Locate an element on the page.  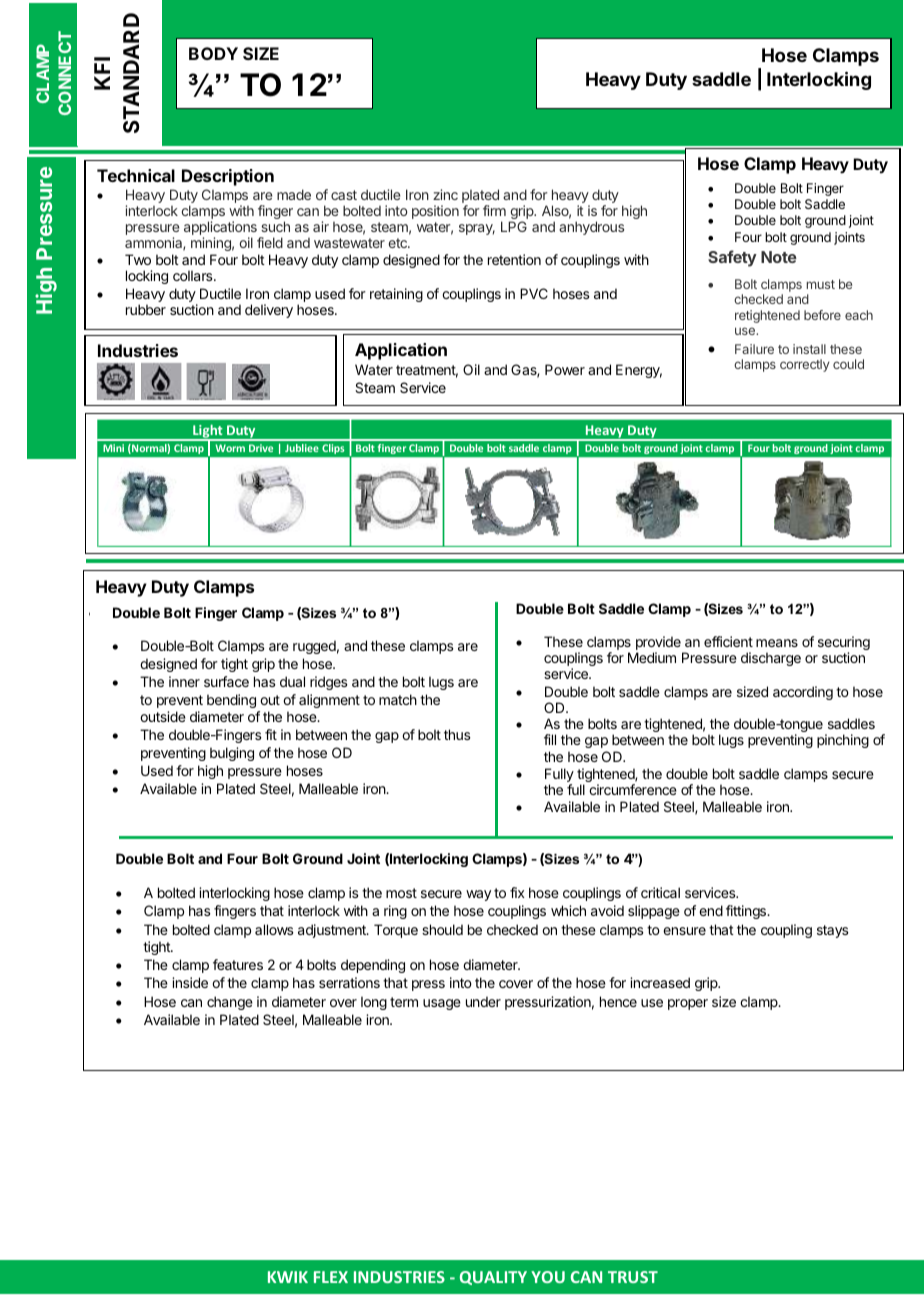
Note is located at coordinates (779, 257).
